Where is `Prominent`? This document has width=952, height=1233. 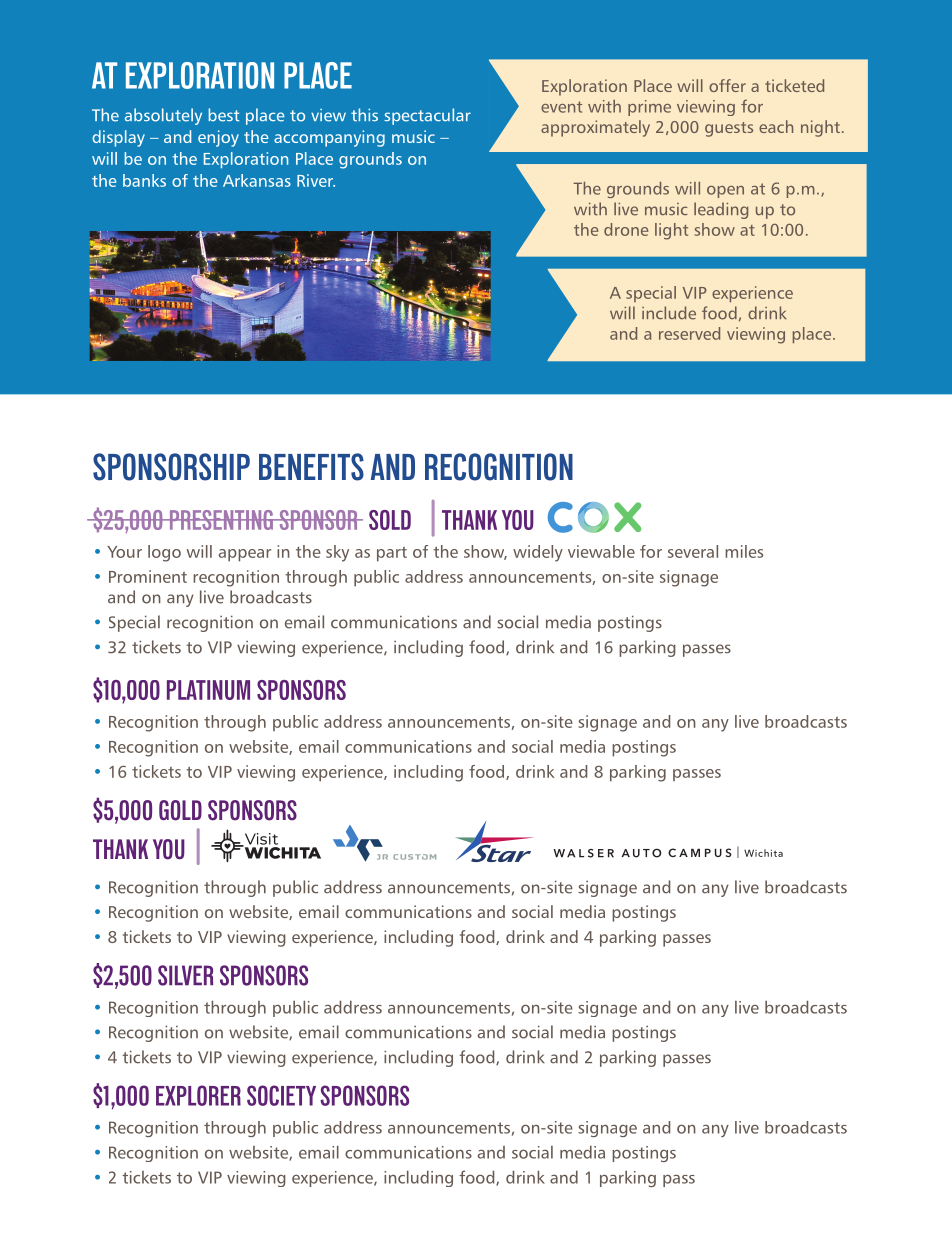 Prominent is located at coordinates (148, 576).
